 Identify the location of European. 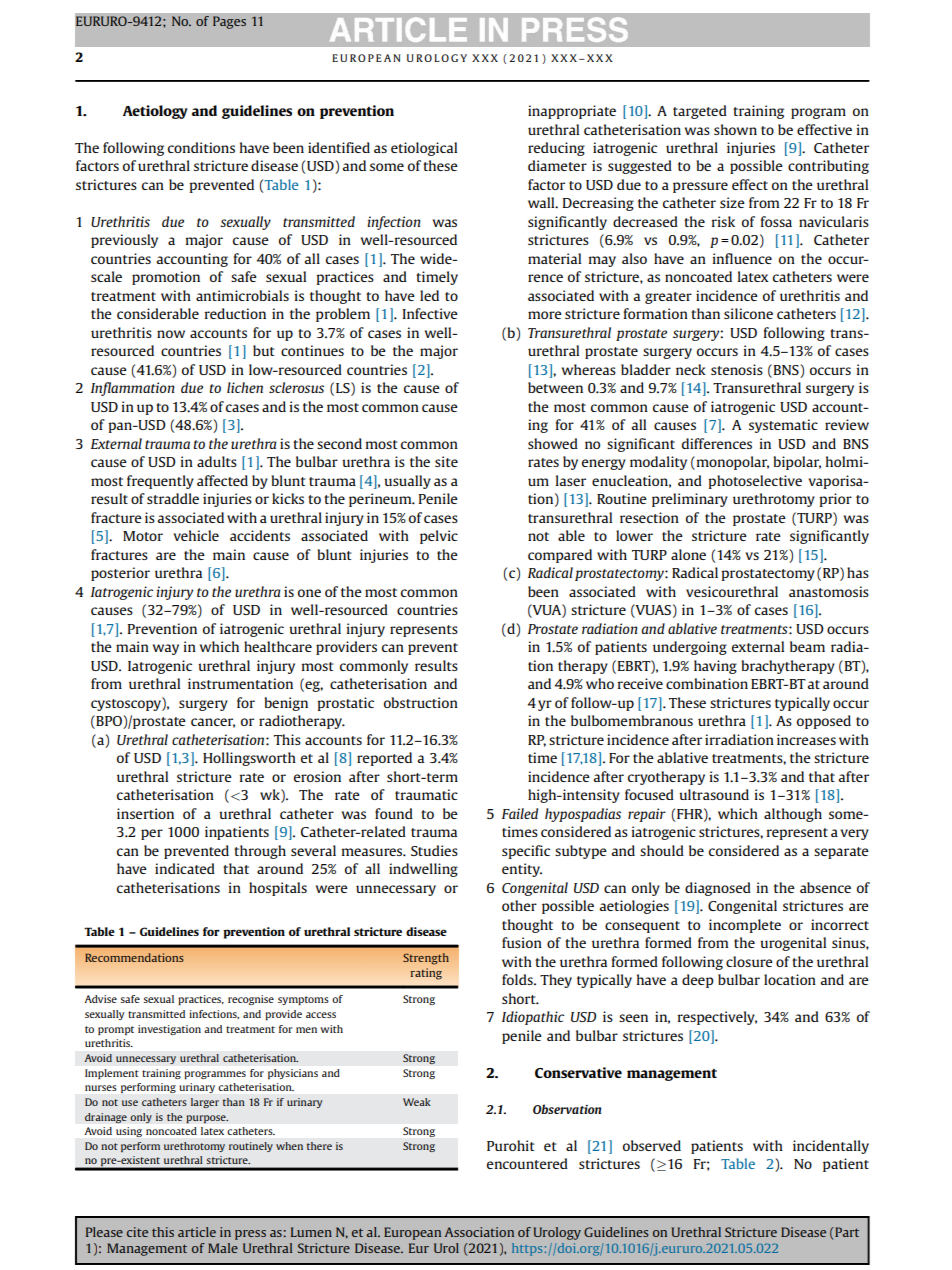
(412, 1233).
